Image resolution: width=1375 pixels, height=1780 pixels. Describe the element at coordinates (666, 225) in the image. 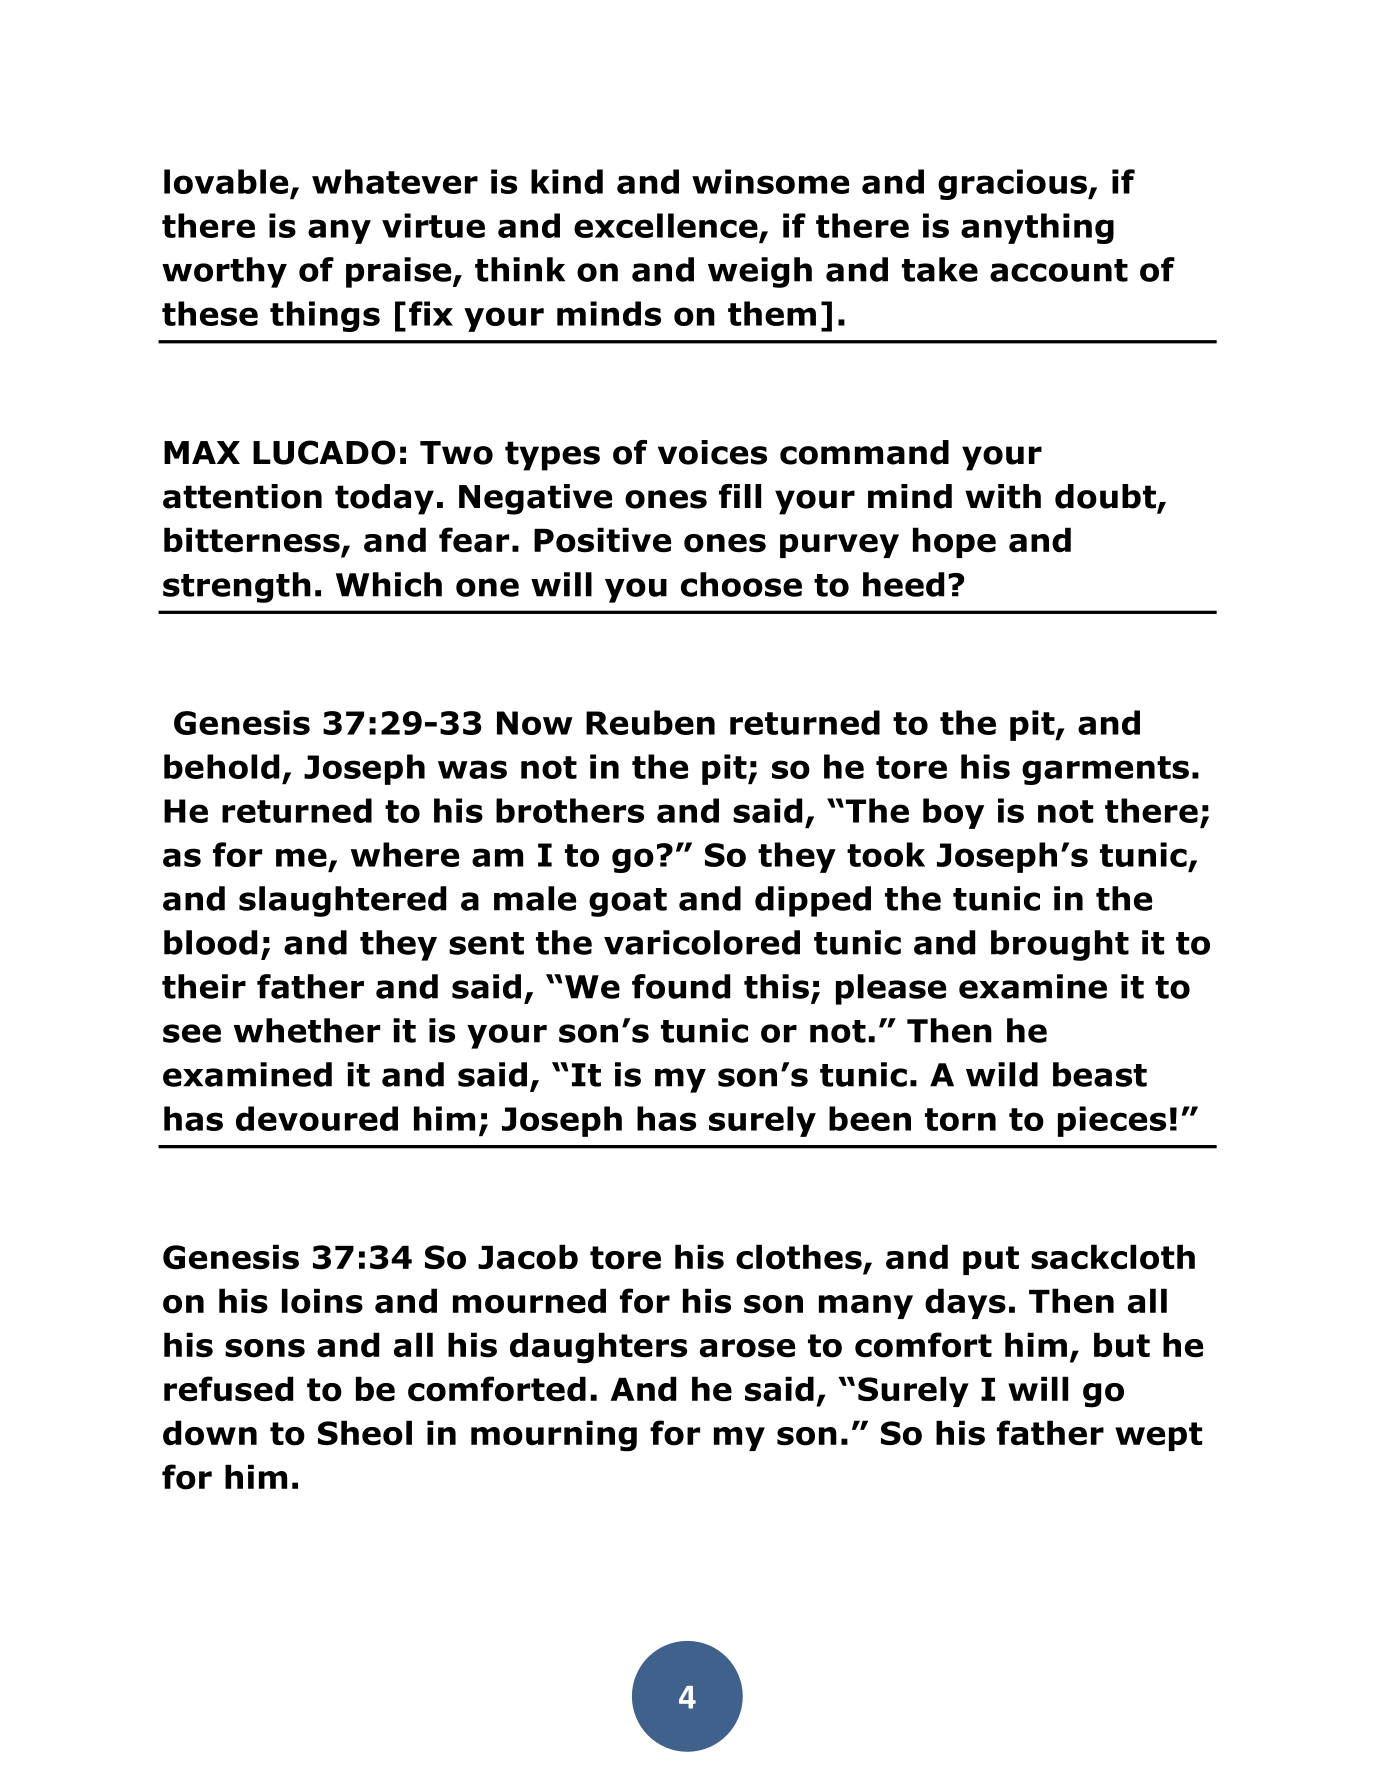

I see `excellence` at that location.
